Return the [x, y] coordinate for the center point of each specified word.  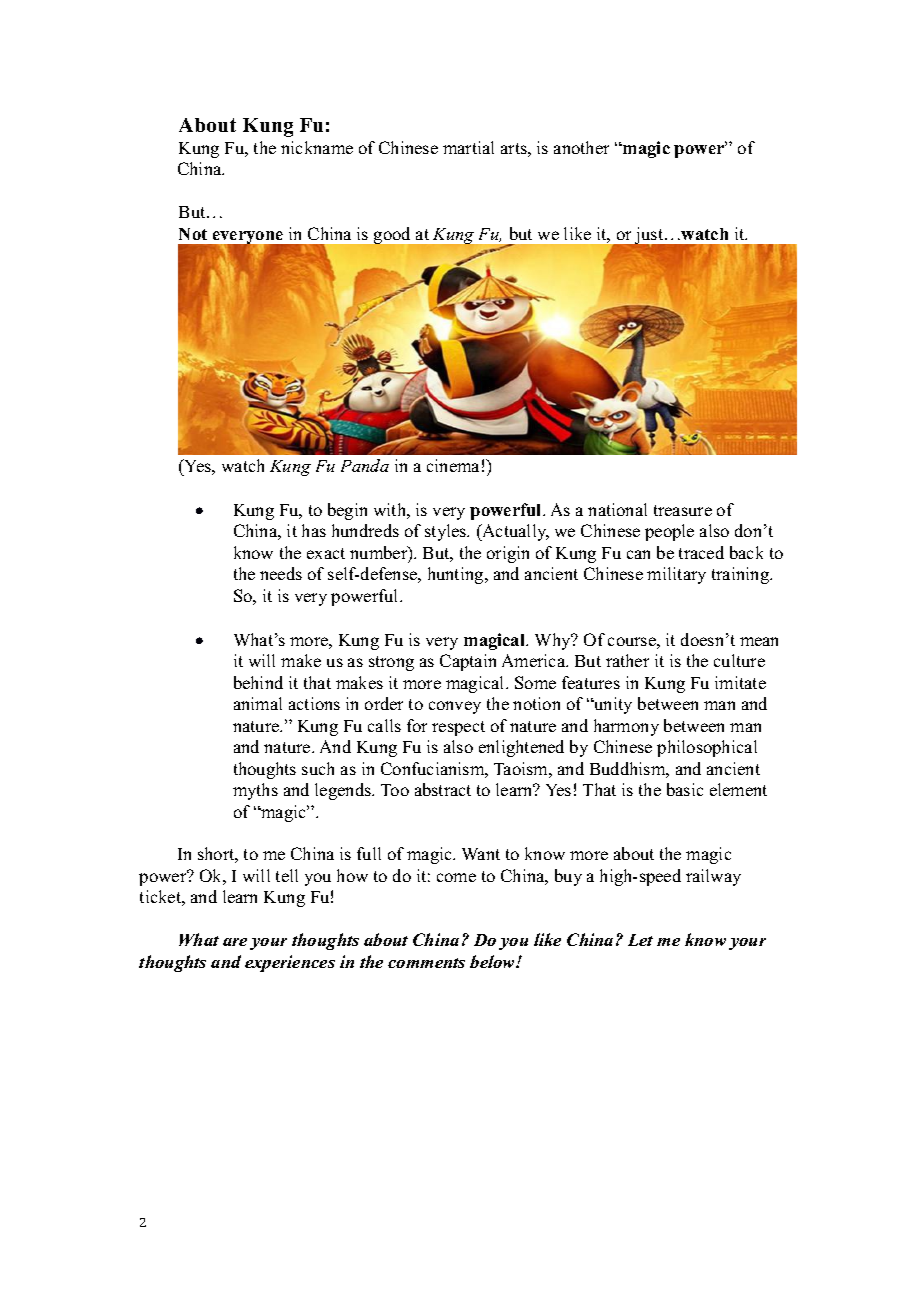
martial [468, 147]
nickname [317, 147]
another [581, 147]
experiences [290, 963]
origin [508, 554]
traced [701, 552]
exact [326, 553]
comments [426, 963]
